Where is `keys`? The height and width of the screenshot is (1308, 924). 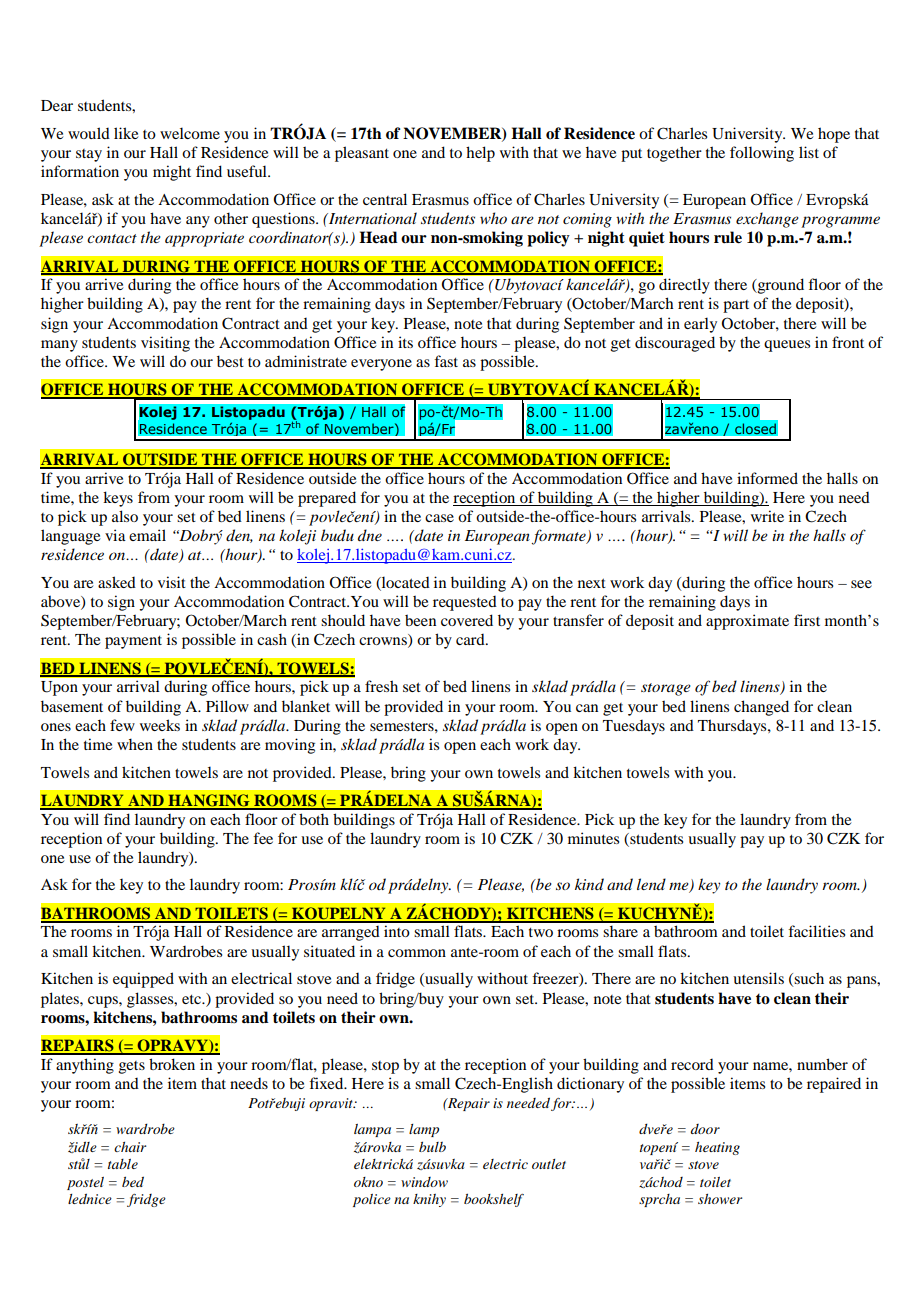 keys is located at coordinates (118, 499).
